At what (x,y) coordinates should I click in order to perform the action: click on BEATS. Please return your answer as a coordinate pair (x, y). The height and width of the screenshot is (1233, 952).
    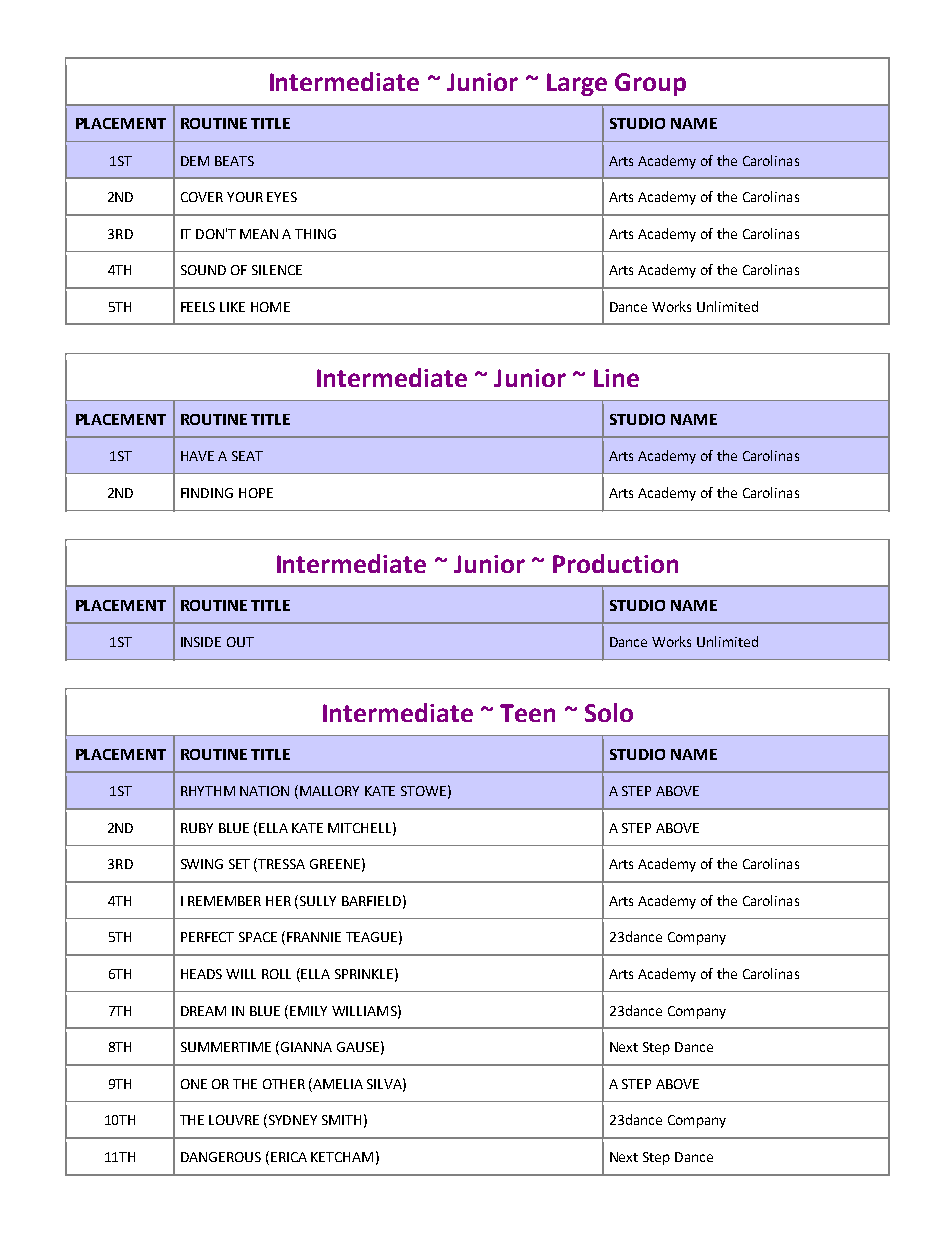
    Looking at the image, I should click on (234, 161).
